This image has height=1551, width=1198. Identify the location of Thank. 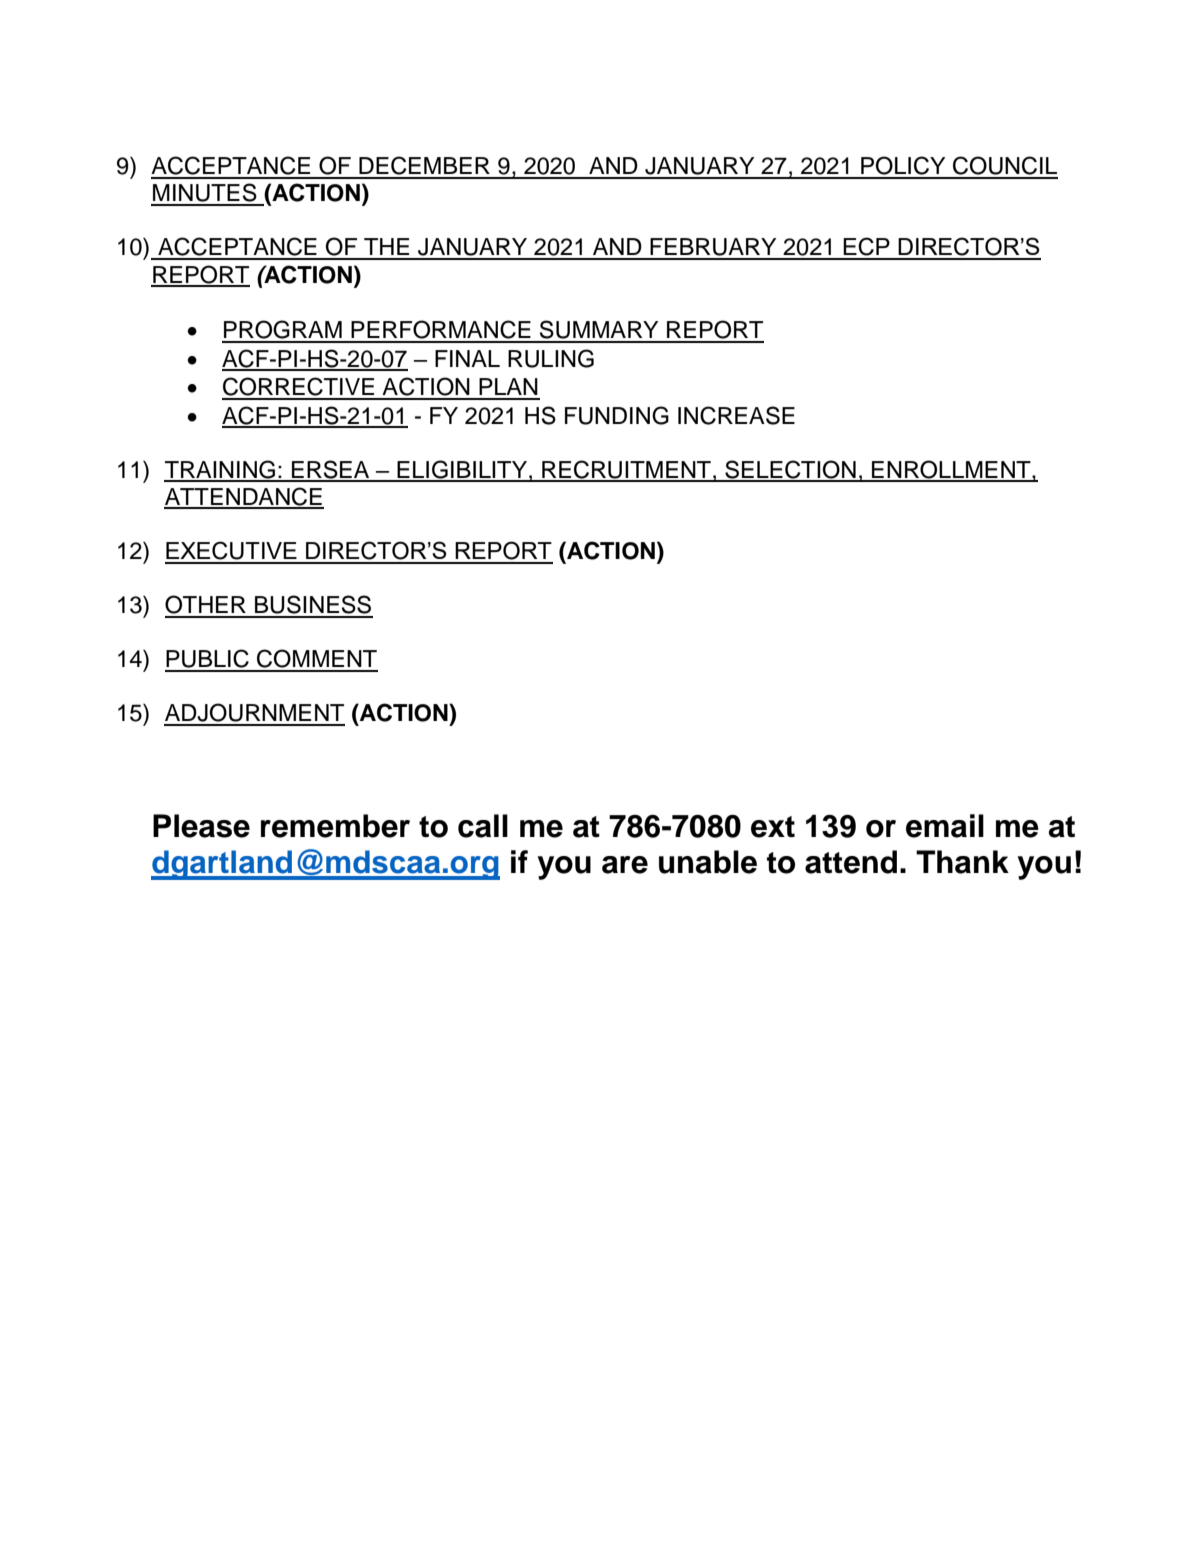
(962, 862).
